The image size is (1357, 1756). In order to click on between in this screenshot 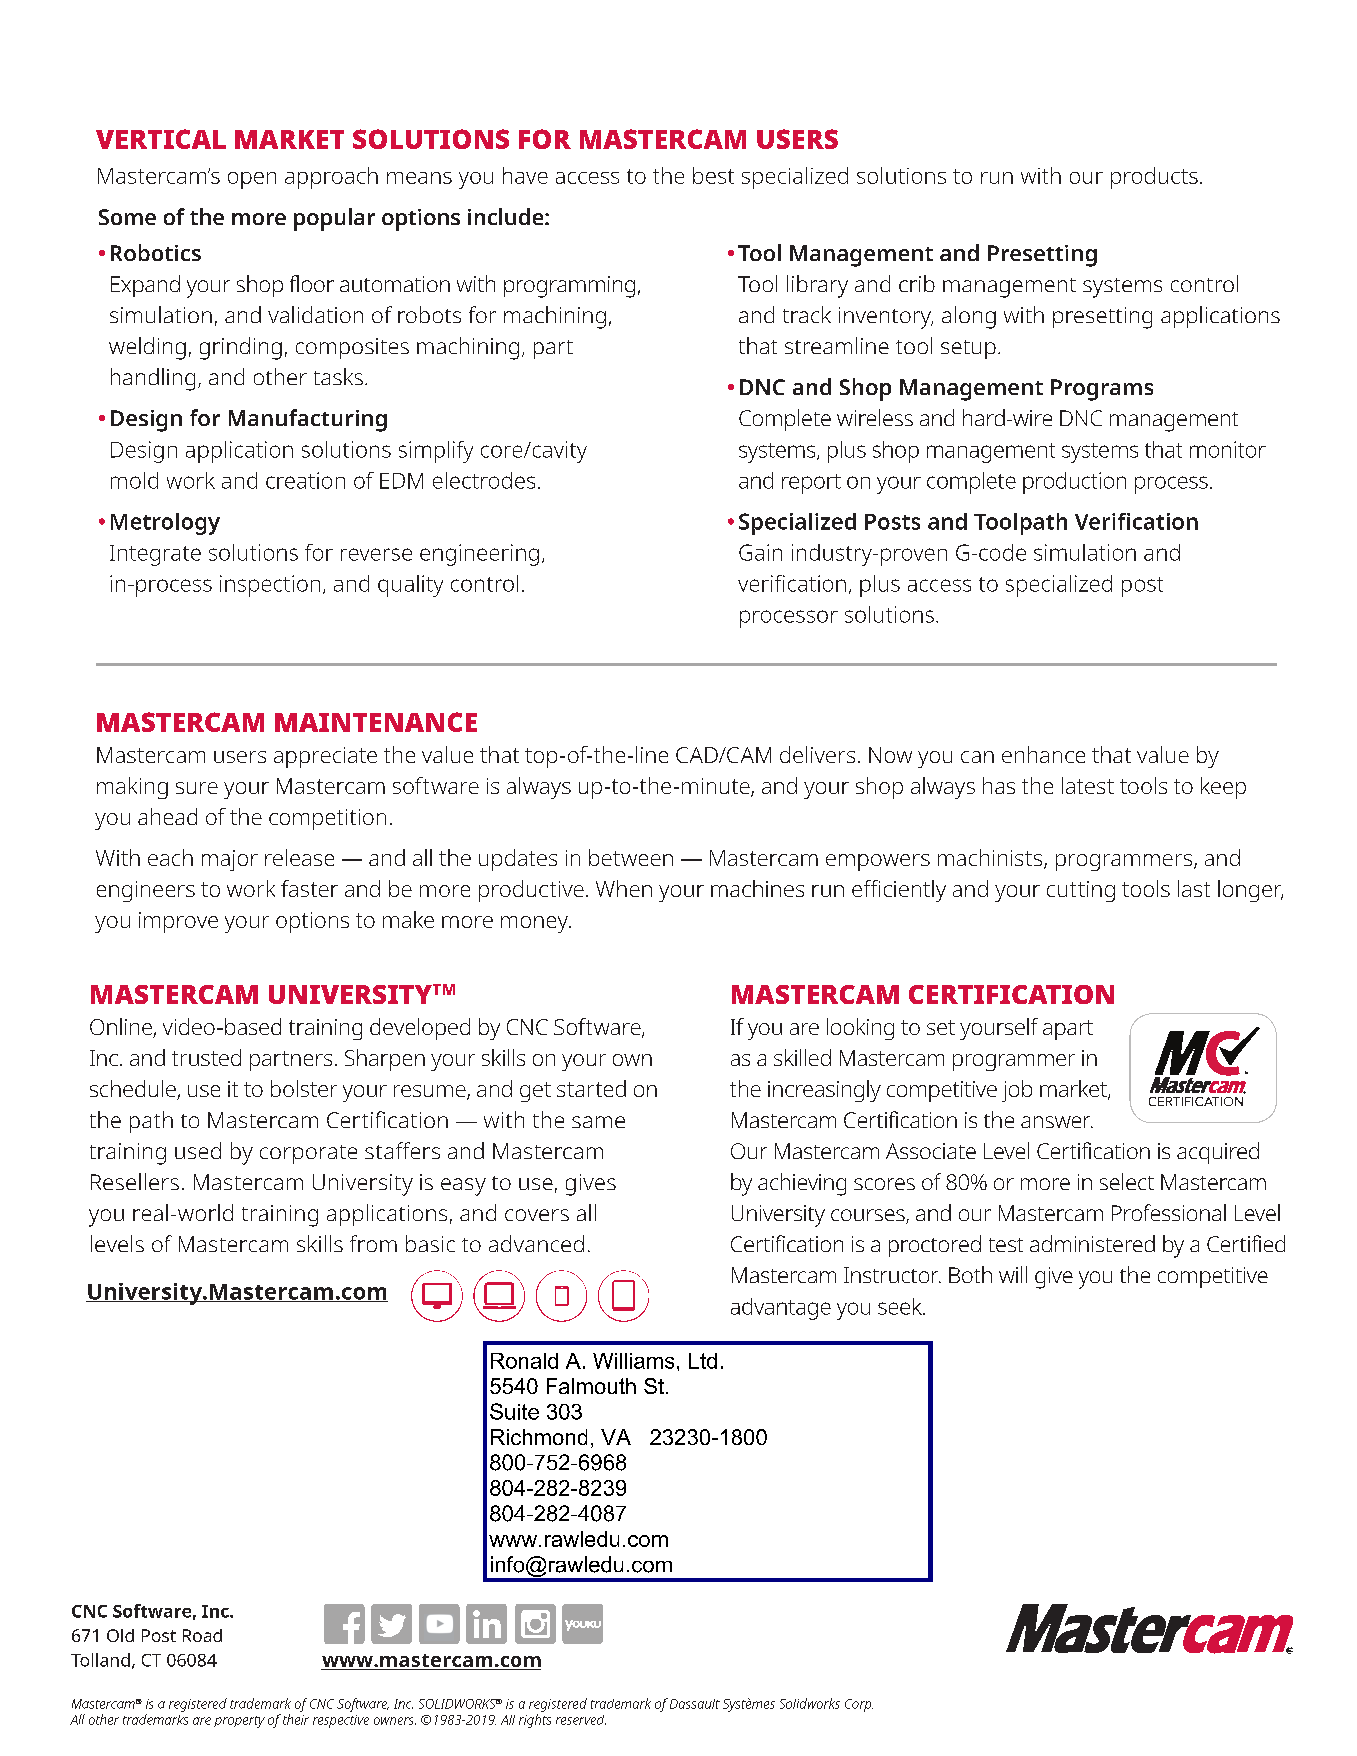, I will do `click(631, 857)`.
